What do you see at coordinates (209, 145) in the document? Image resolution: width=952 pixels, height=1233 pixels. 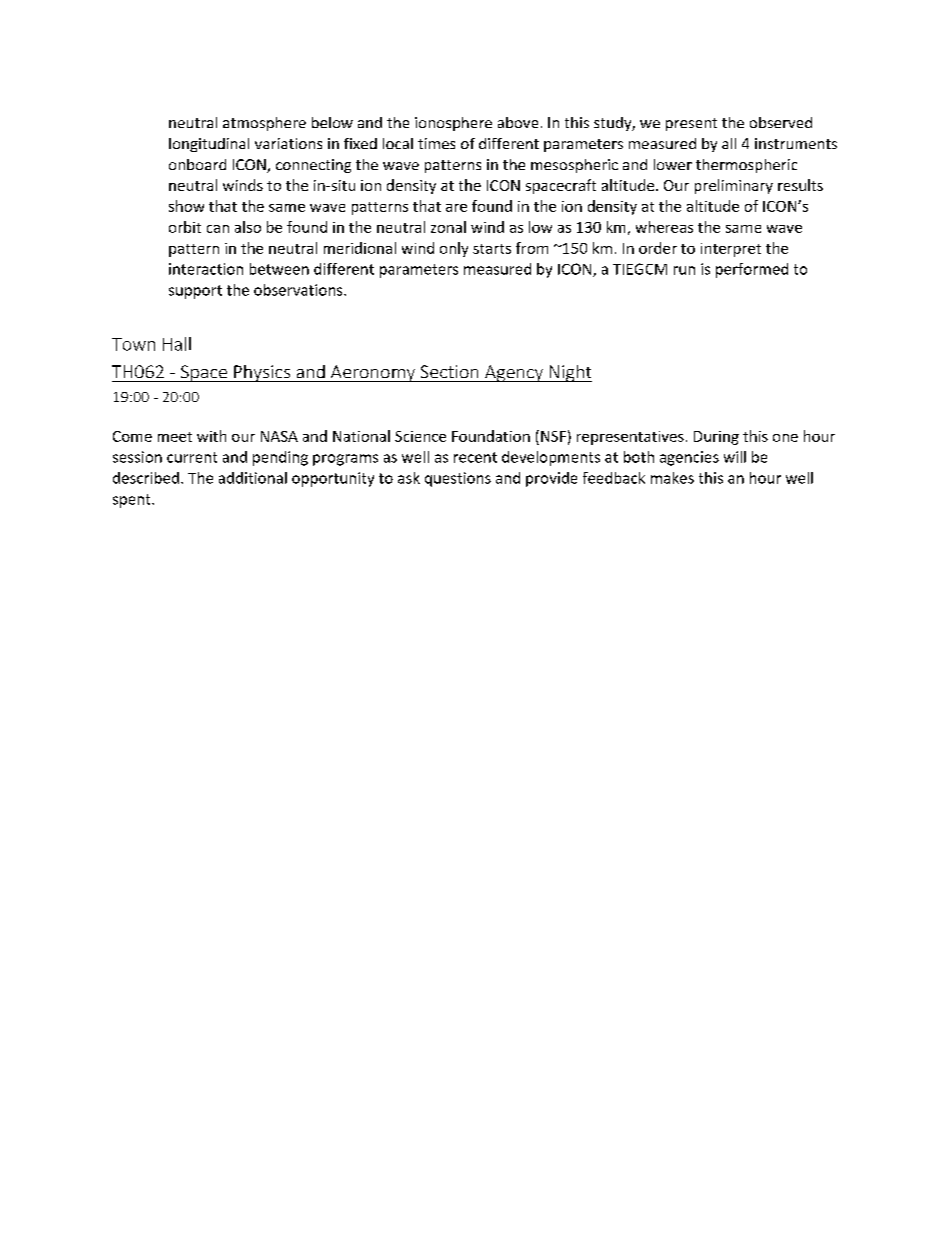 I see `longitudinal` at bounding box center [209, 145].
